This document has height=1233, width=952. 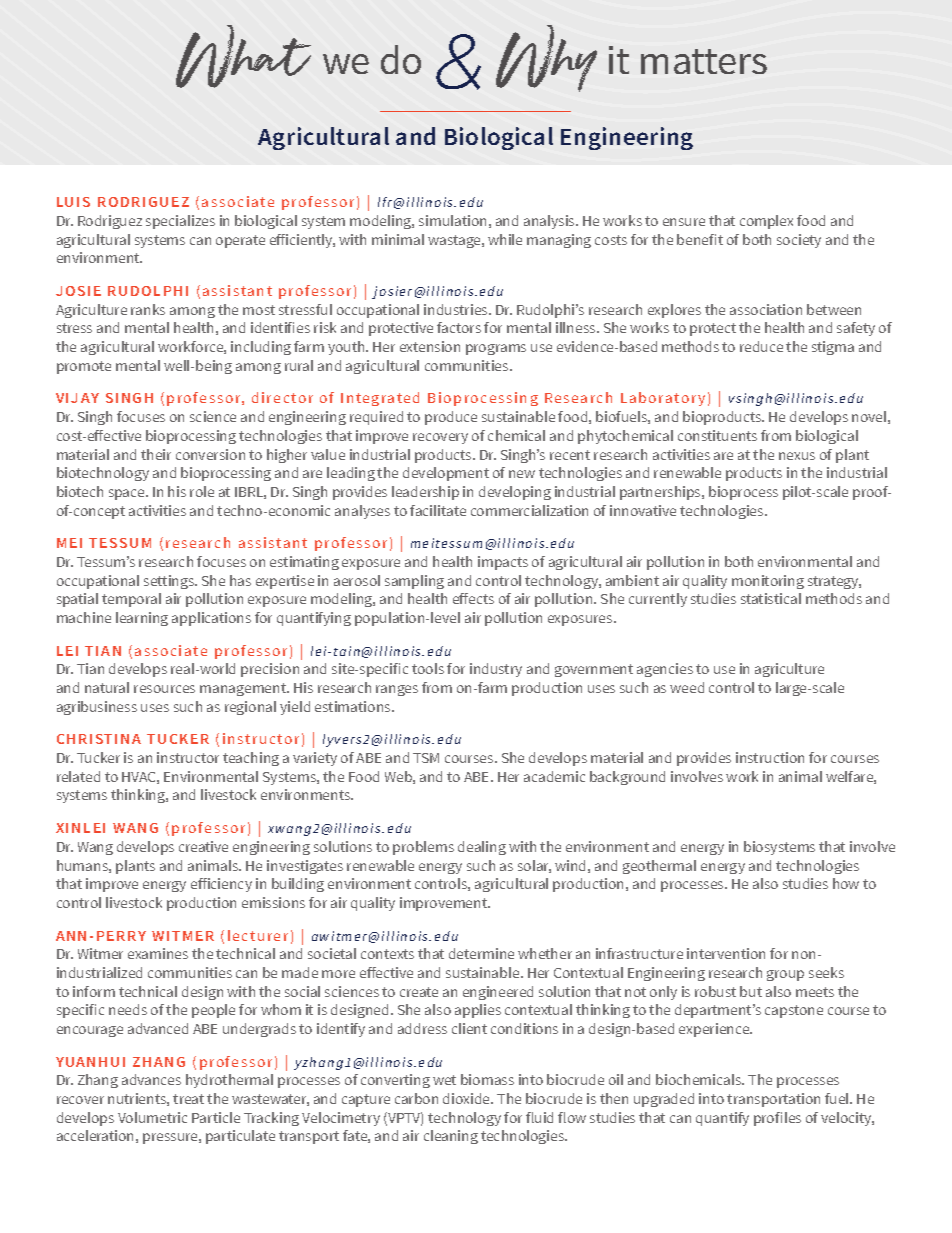 What do you see at coordinates (846, 883) in the document?
I see `how` at bounding box center [846, 883].
